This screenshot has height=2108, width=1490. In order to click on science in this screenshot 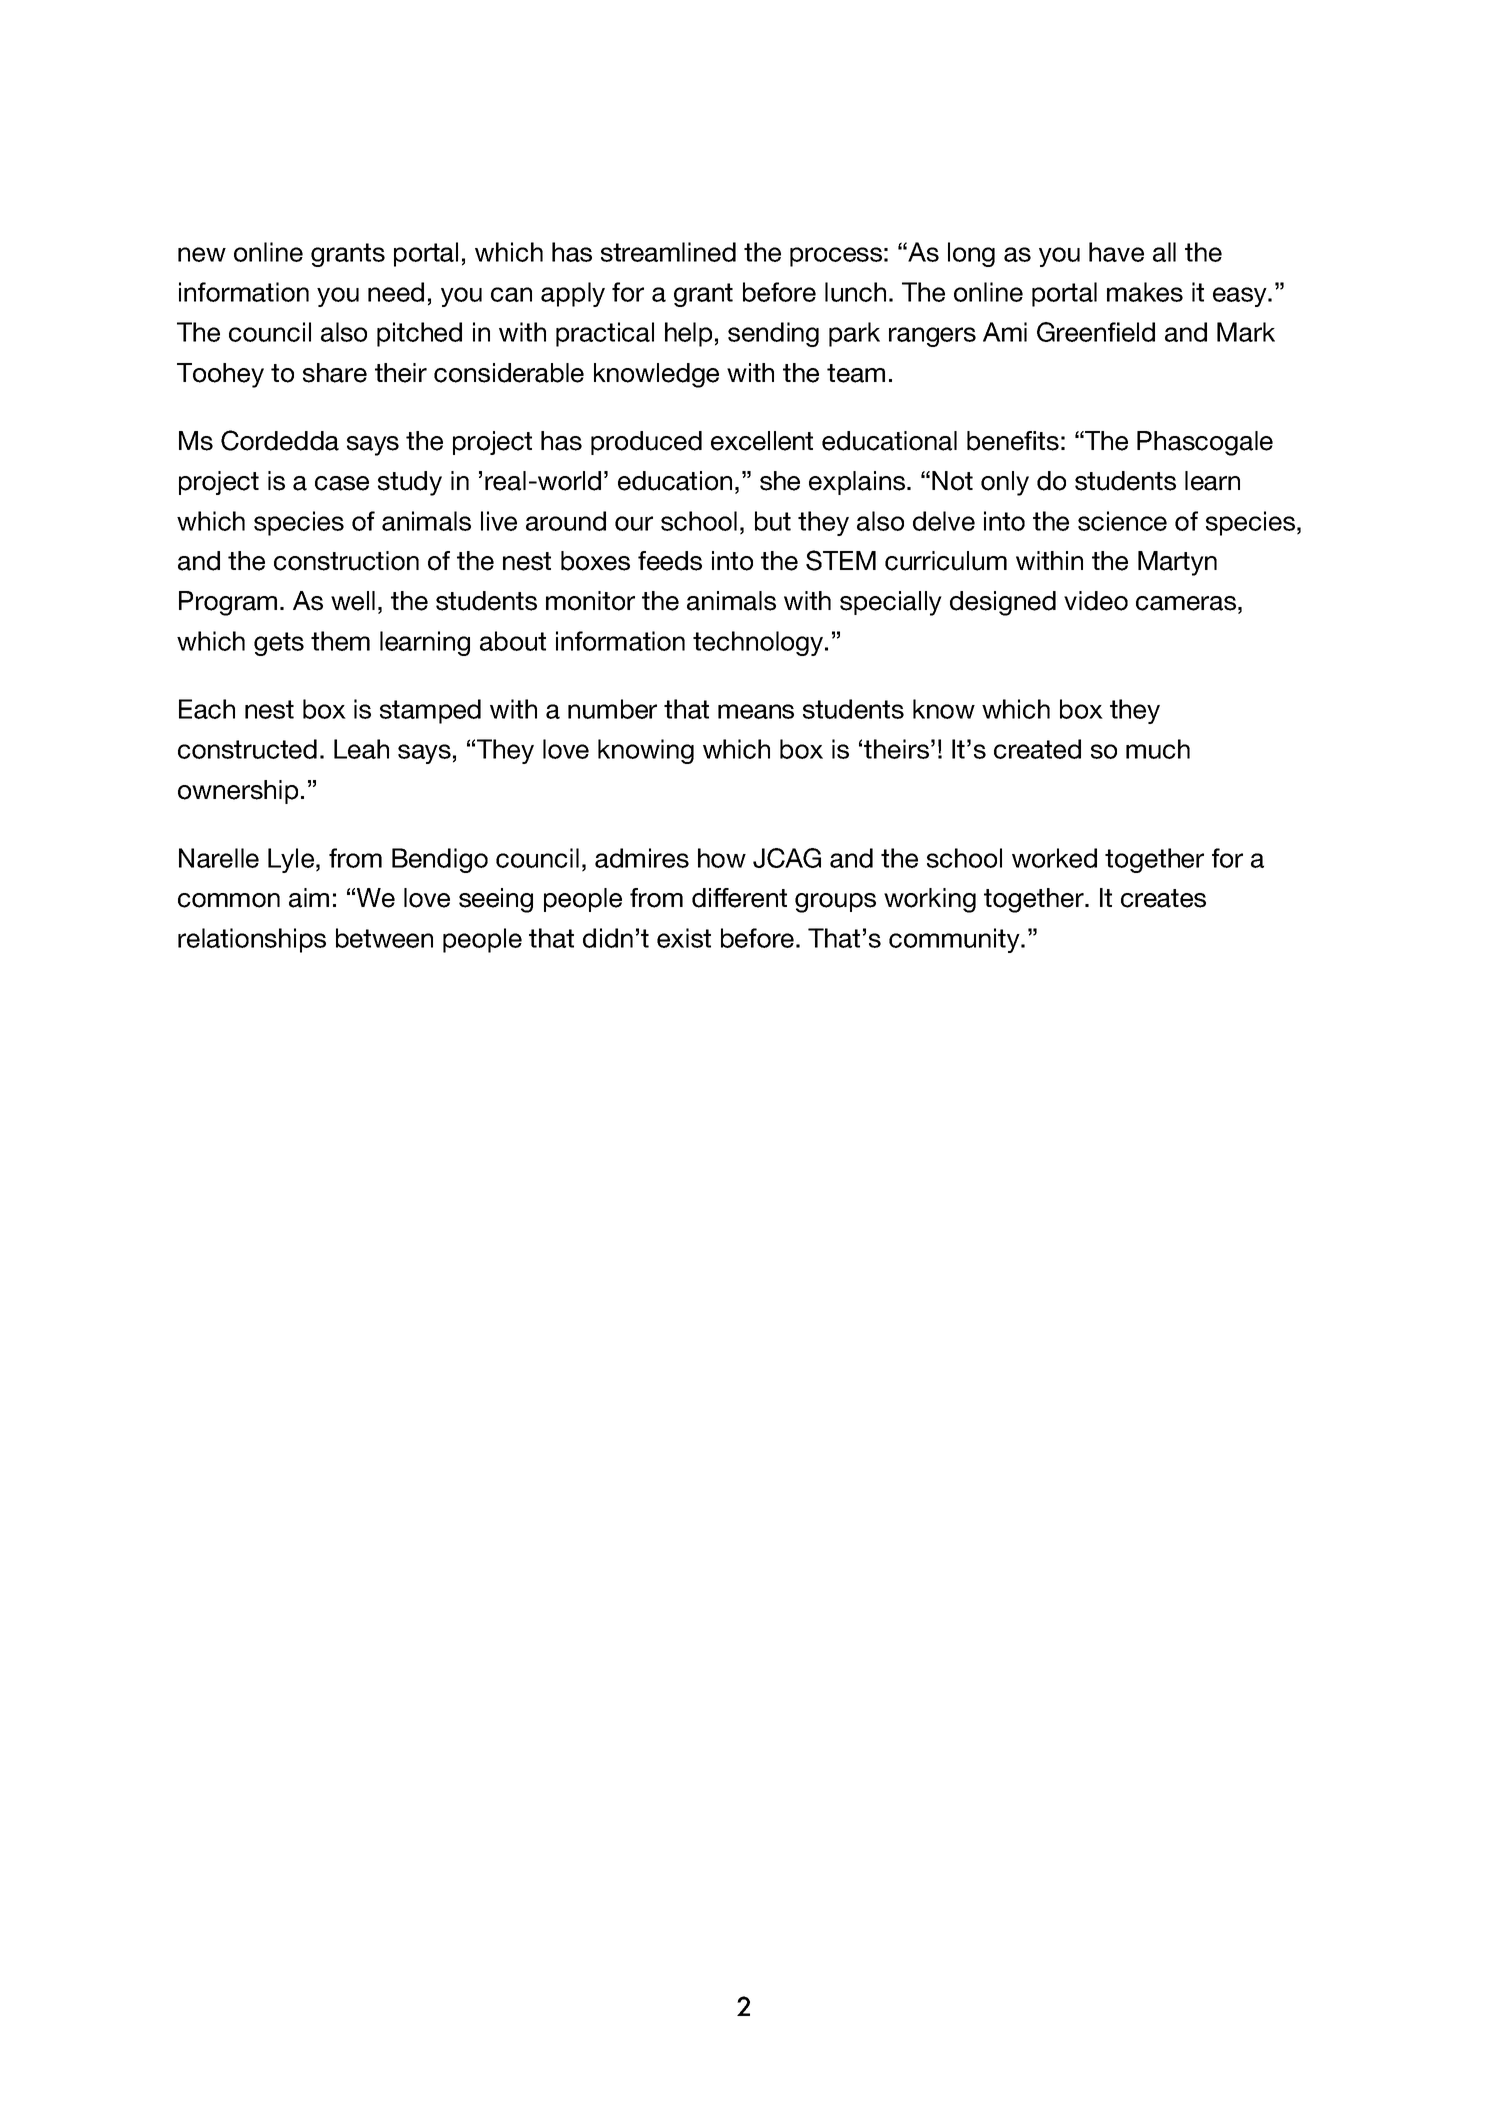, I will do `click(1122, 521)`.
